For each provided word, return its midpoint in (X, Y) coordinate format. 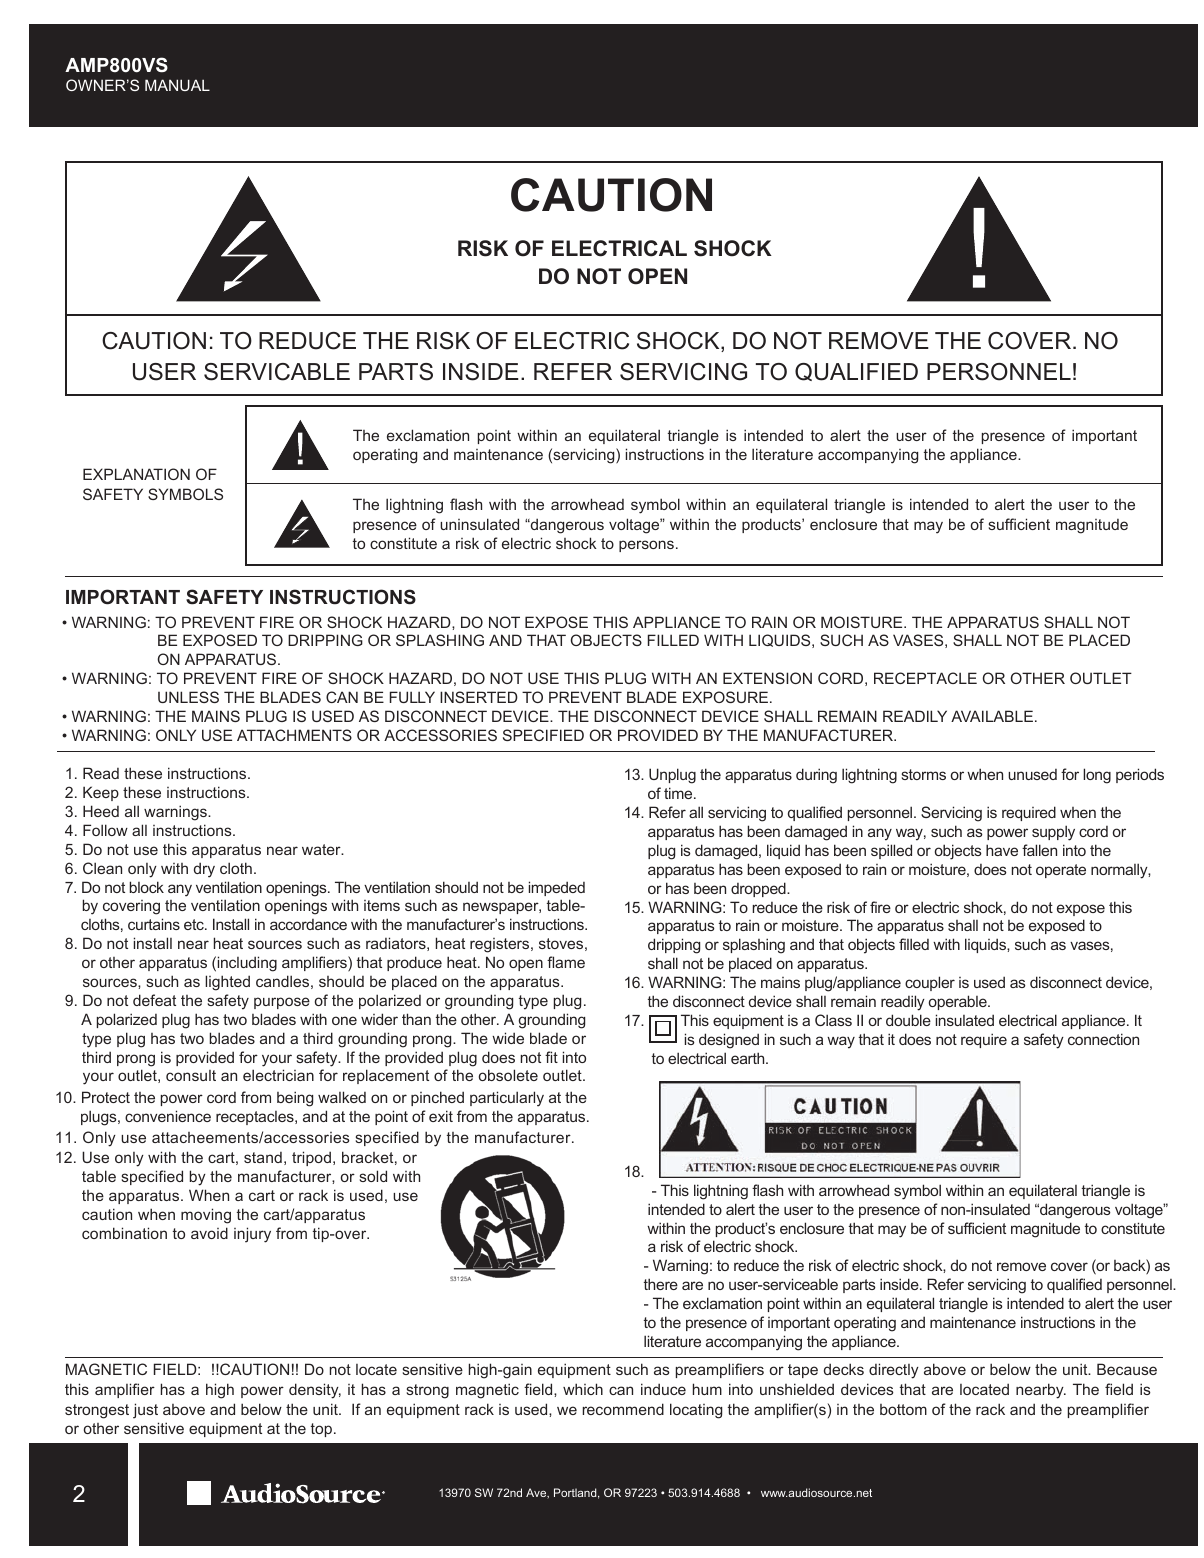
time (679, 793)
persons (646, 546)
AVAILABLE (992, 716)
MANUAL (177, 85)
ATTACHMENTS (294, 735)
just (145, 1411)
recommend (623, 1409)
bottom (903, 1409)
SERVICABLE (277, 372)
